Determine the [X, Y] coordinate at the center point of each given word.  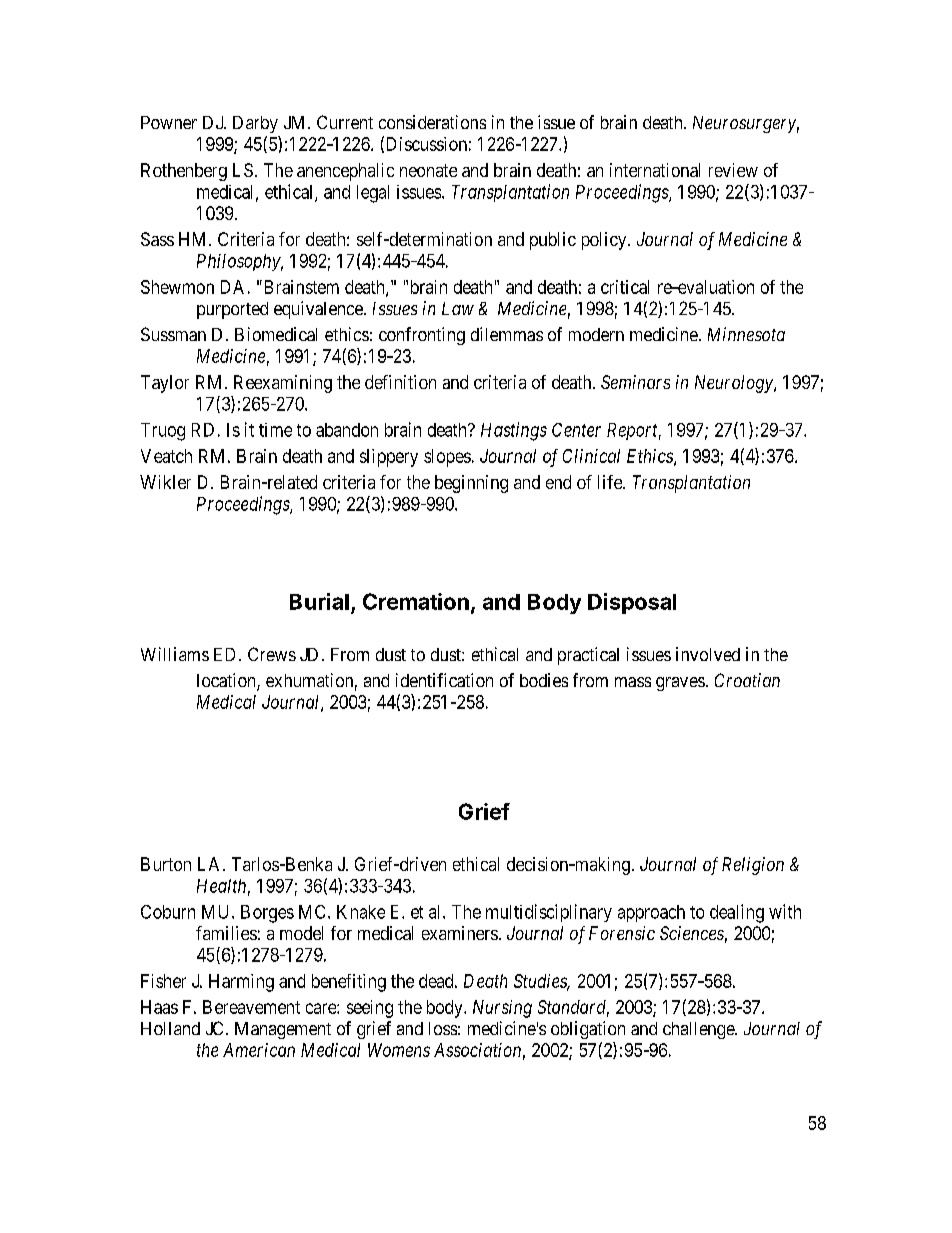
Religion [753, 866]
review [733, 170]
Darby [255, 124]
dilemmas [507, 334]
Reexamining [283, 384]
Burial [319, 601]
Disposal [632, 603]
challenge [699, 1030]
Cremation [416, 601]
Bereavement [251, 1007]
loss [443, 1028]
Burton [166, 864]
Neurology [735, 384]
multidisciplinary [549, 913]
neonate [428, 170]
